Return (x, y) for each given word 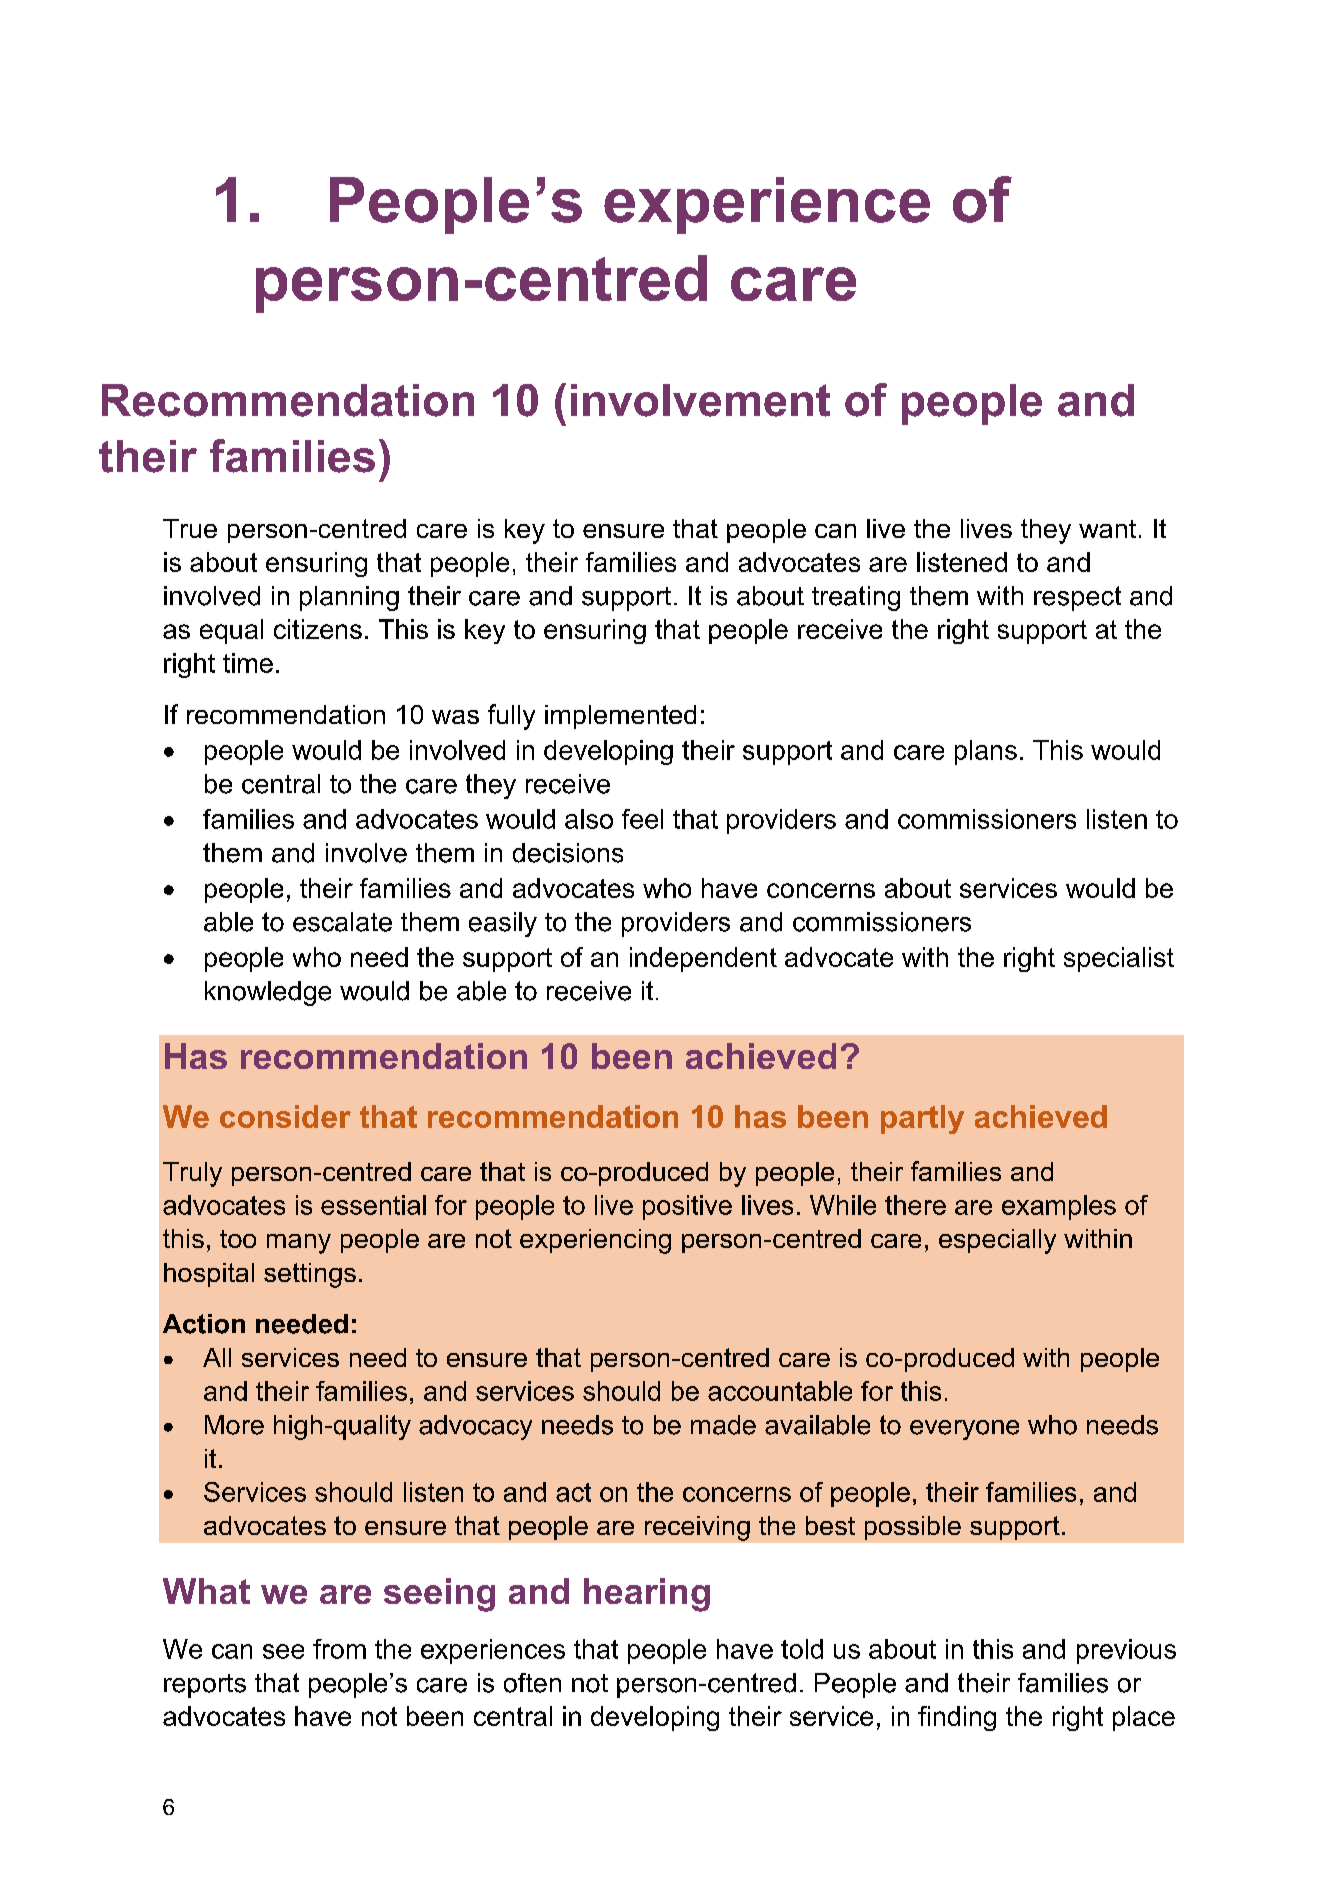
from (339, 1649)
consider (285, 1116)
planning (349, 598)
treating (856, 598)
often (532, 1683)
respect (1077, 598)
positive (687, 1207)
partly (922, 1119)
